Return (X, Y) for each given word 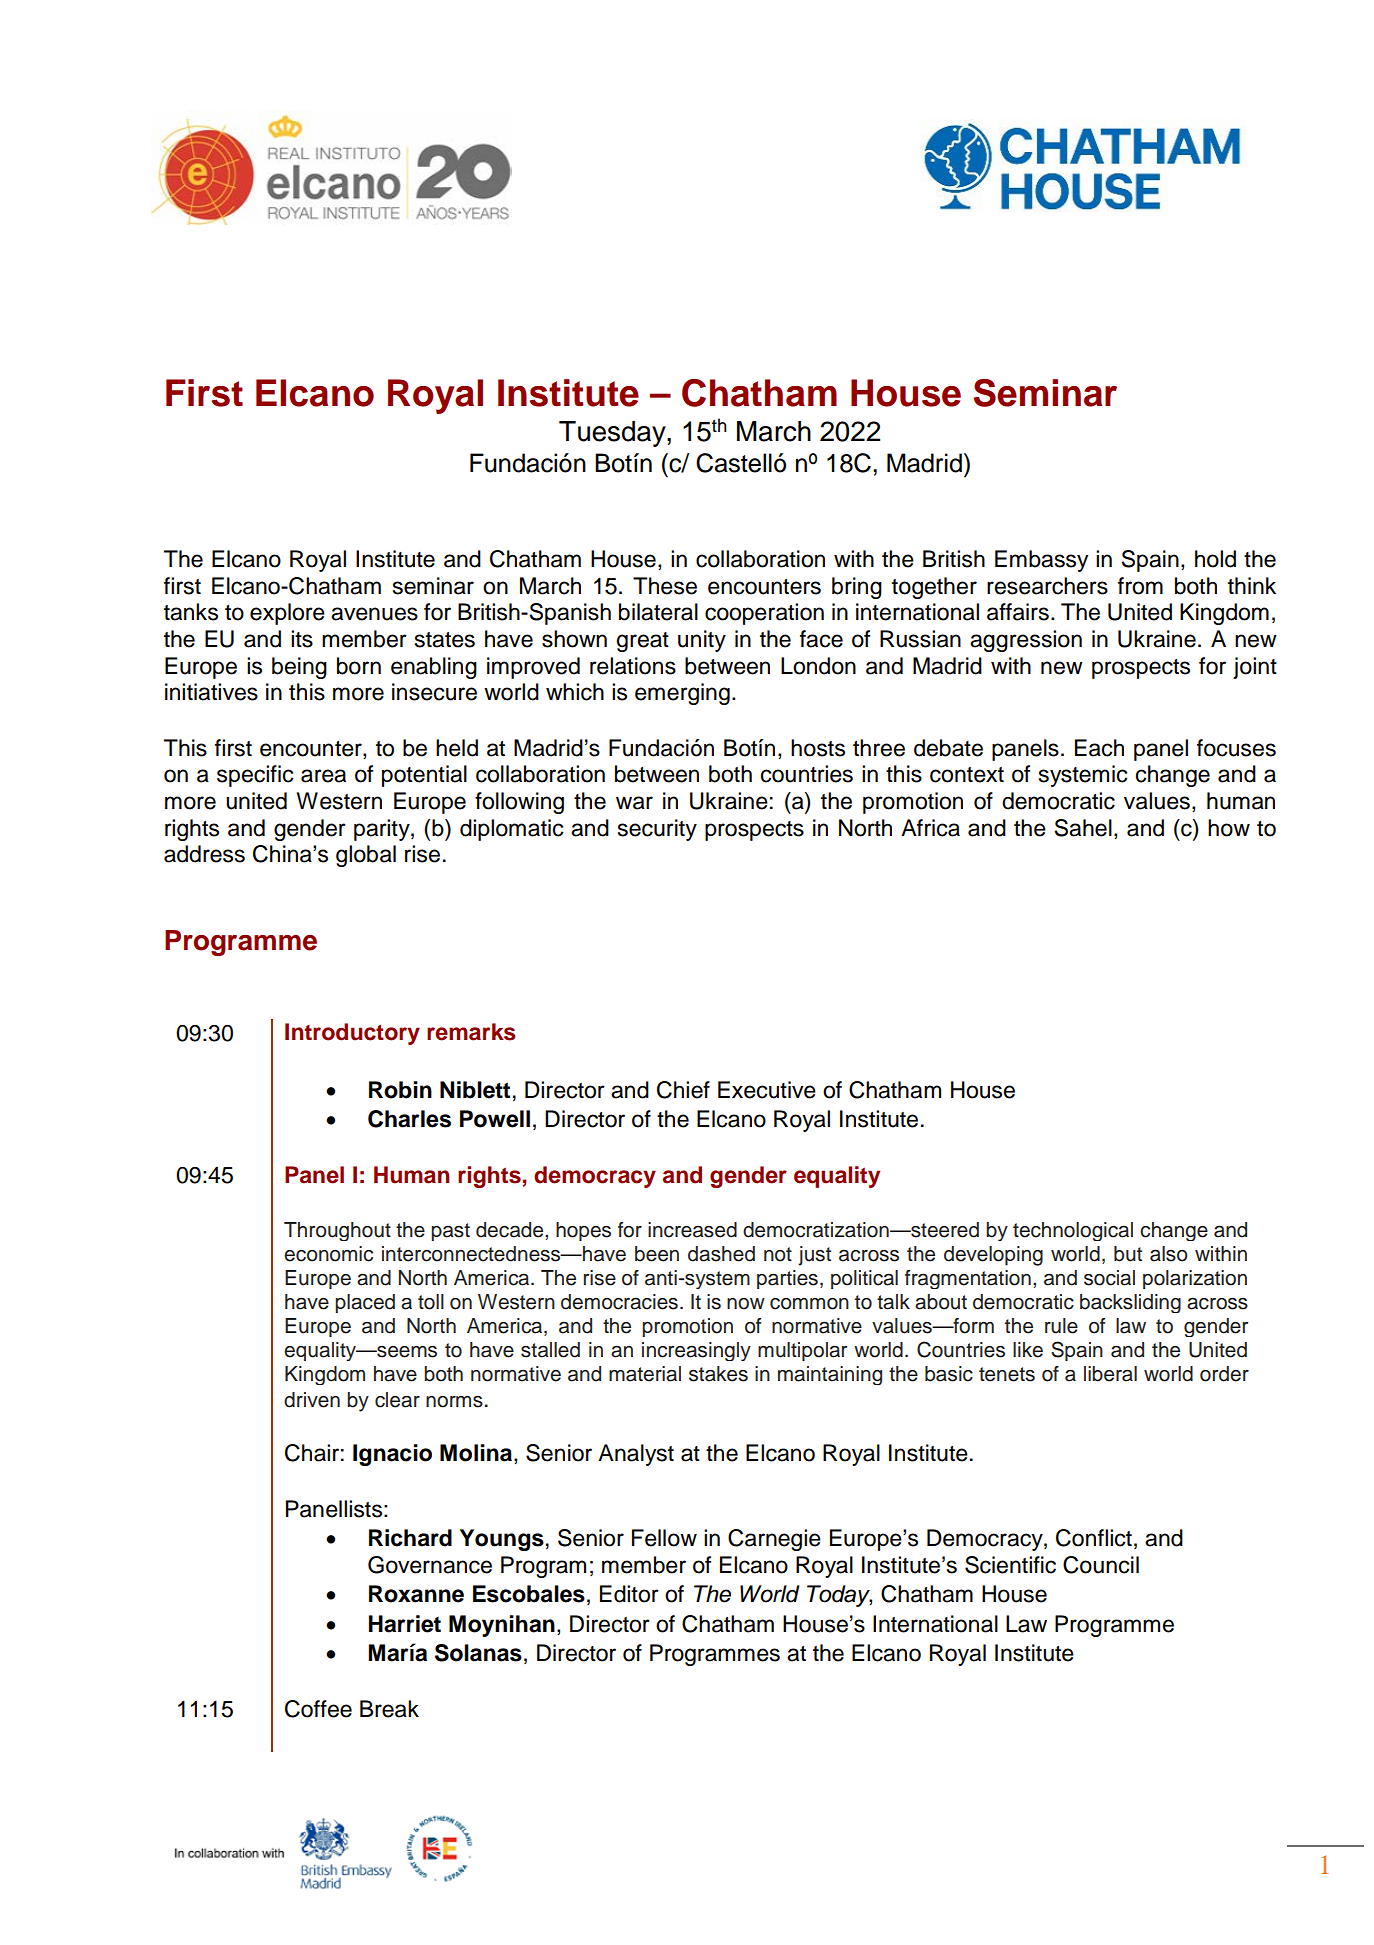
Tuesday (613, 434)
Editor (629, 1594)
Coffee (318, 1709)
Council (1101, 1565)
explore (287, 614)
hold (1215, 559)
